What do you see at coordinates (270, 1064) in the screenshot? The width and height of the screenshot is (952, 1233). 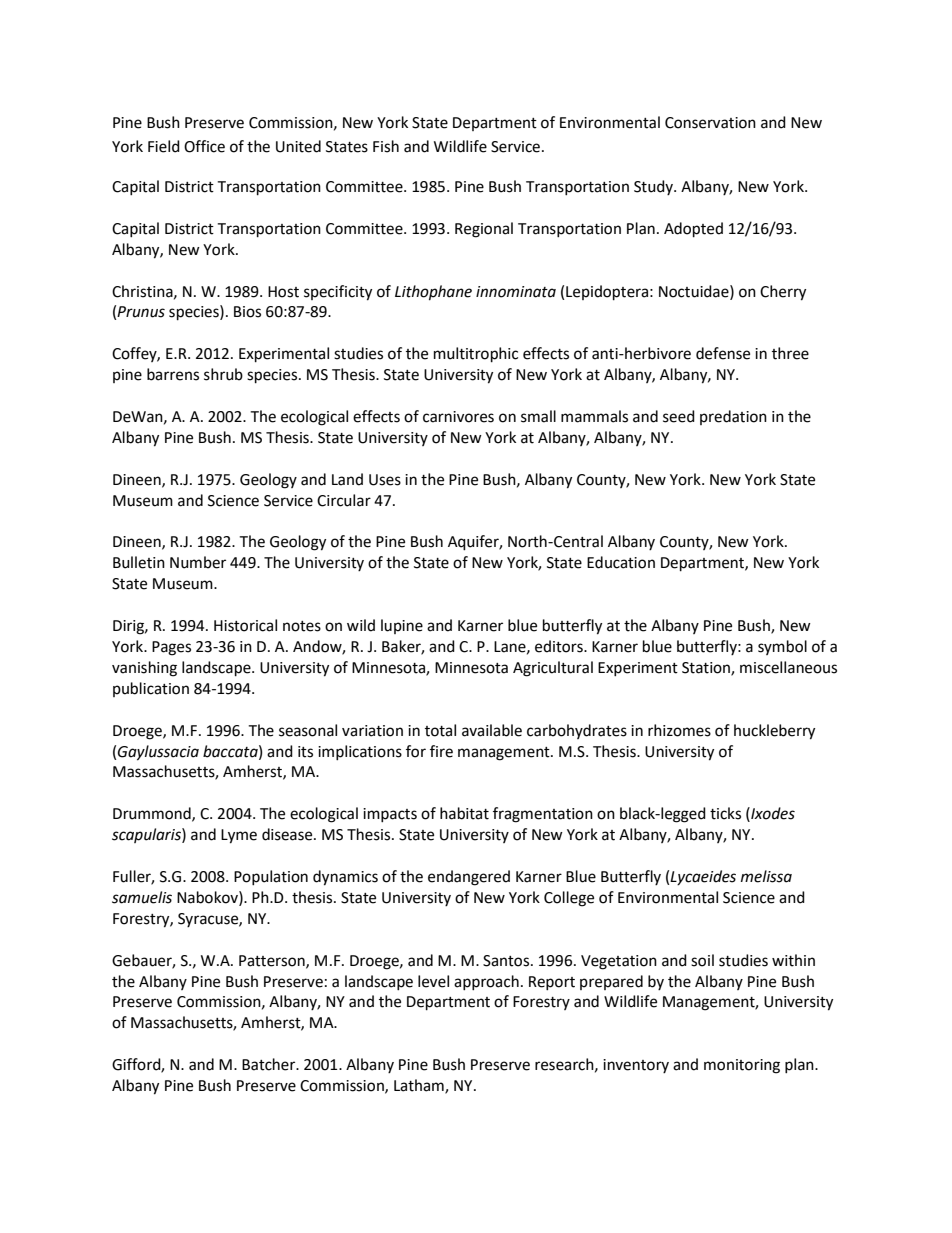 I see `Batcher` at bounding box center [270, 1064].
